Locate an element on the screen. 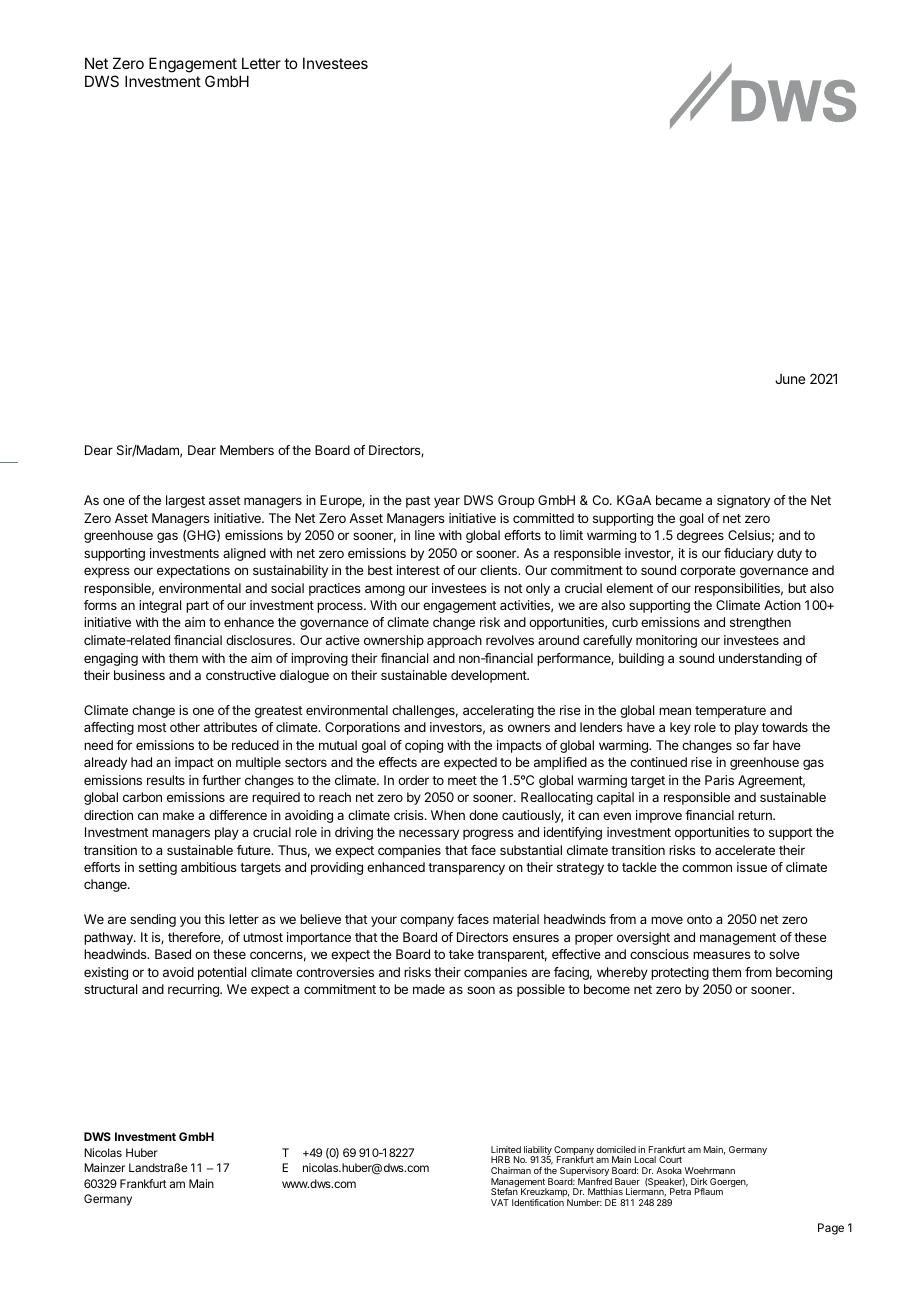 The width and height of the screenshot is (924, 1308). VAT is located at coordinates (500, 1202).
